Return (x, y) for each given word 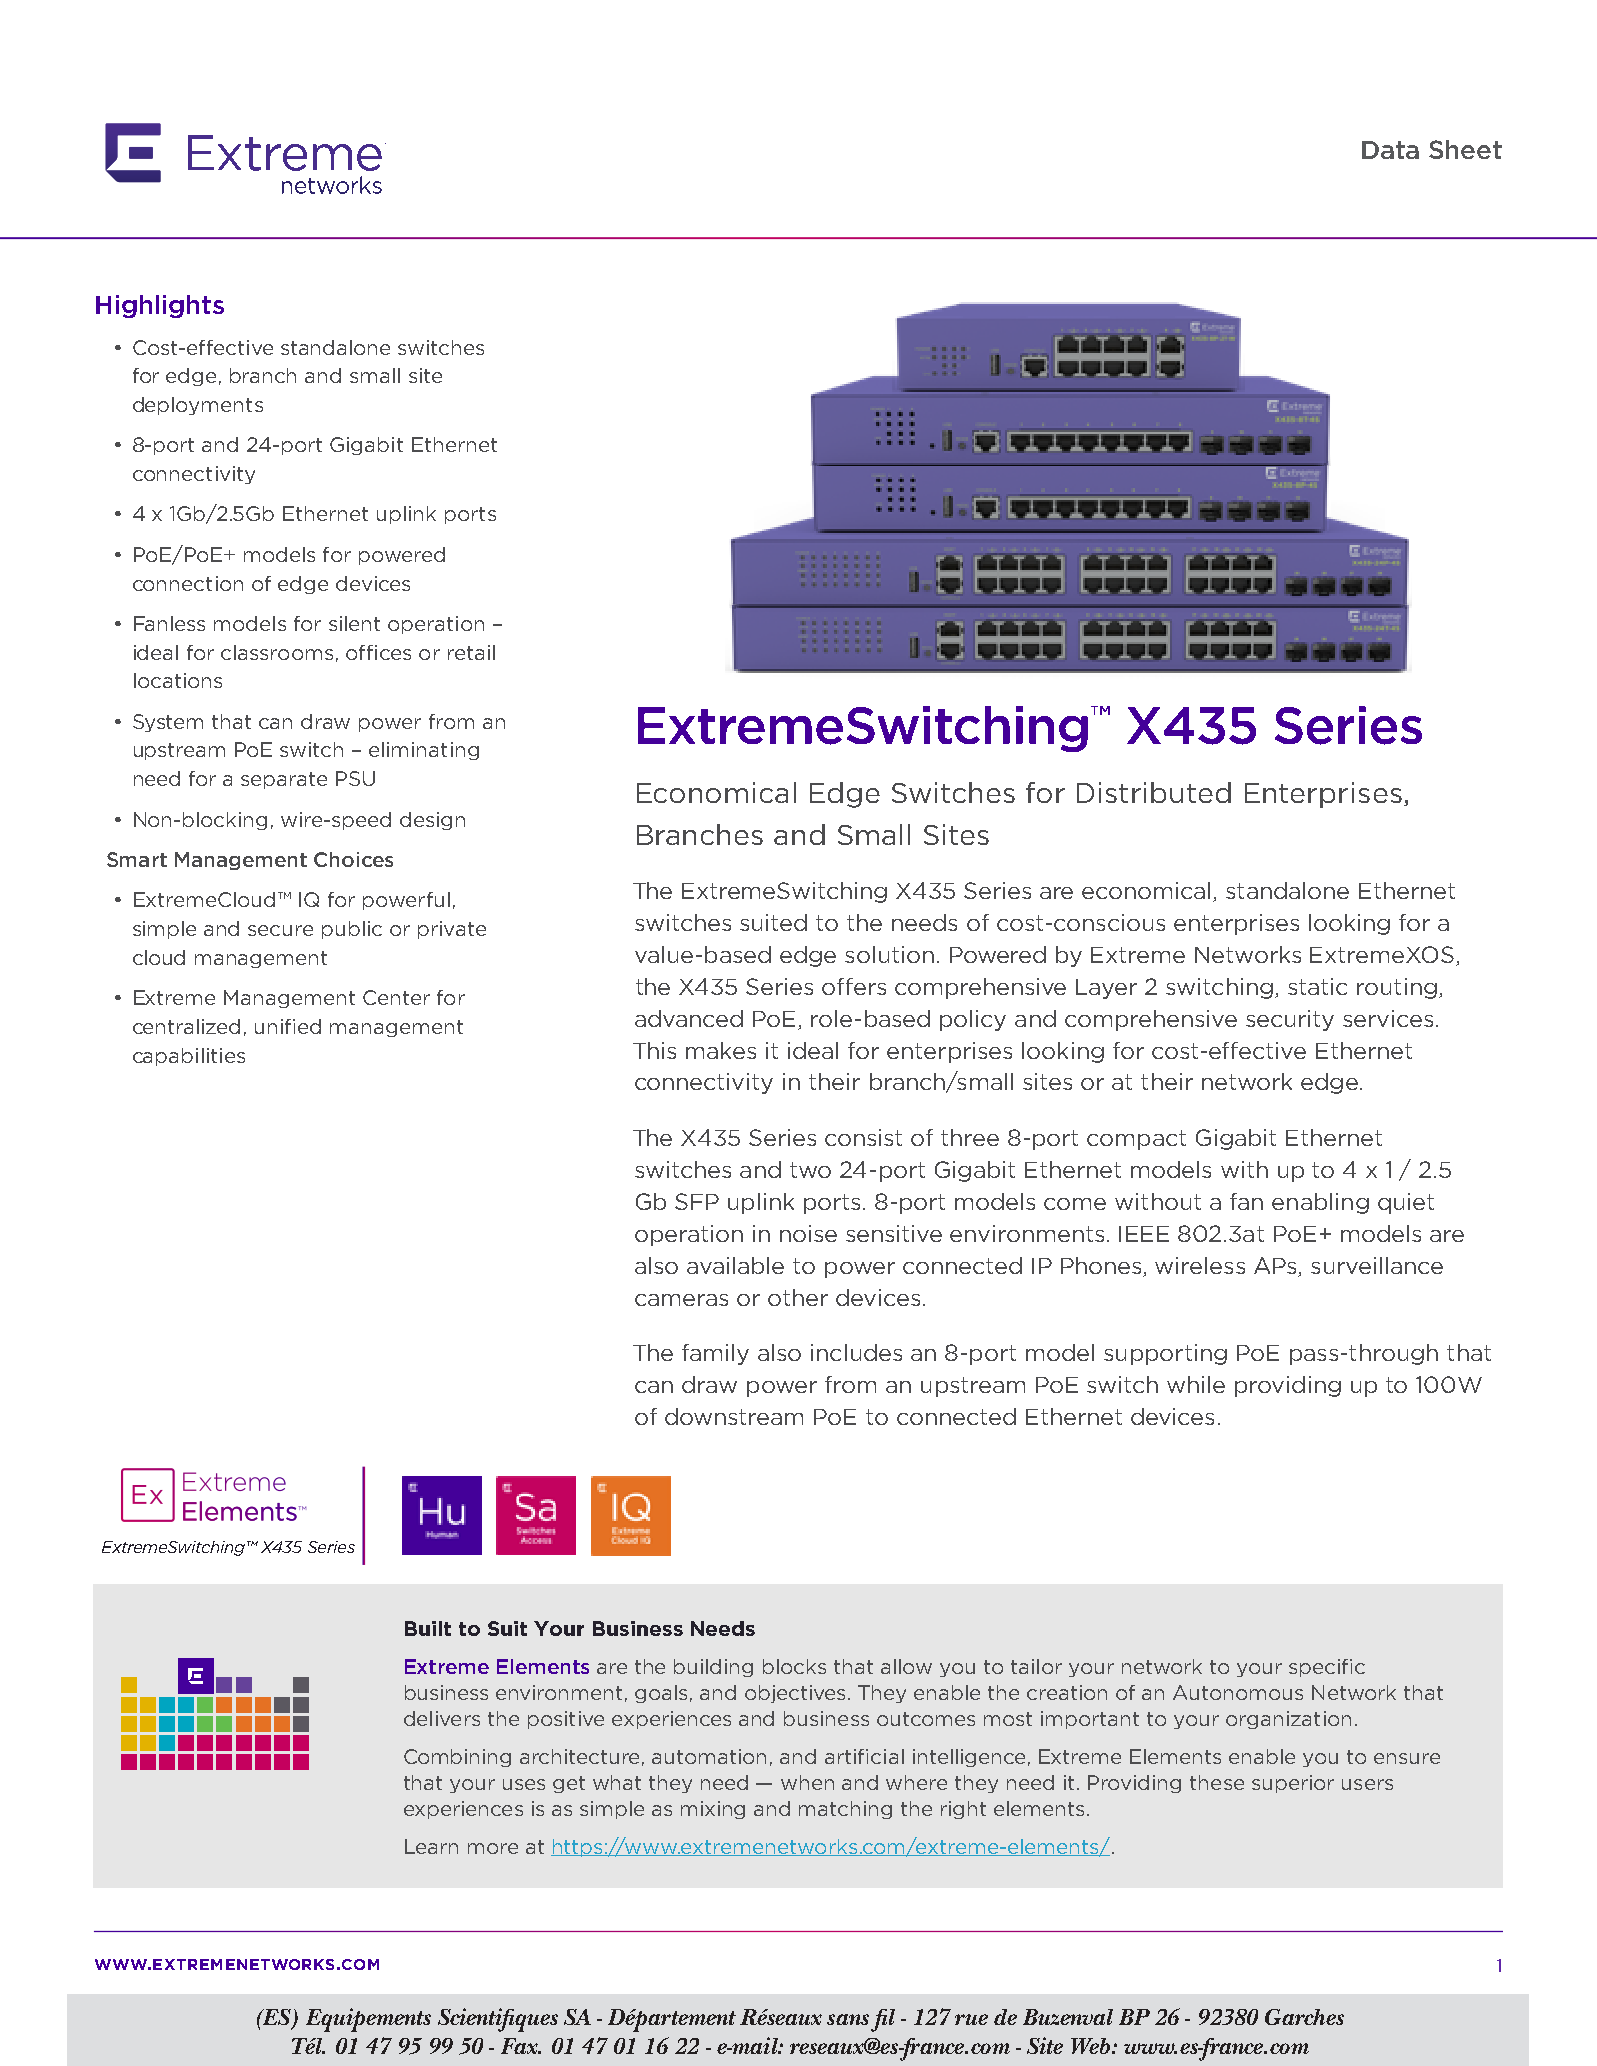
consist (863, 1137)
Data (1390, 150)
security (1290, 1020)
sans (848, 2019)
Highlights (160, 306)
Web (1092, 2046)
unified (288, 1026)
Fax (520, 2046)
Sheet (1465, 149)
